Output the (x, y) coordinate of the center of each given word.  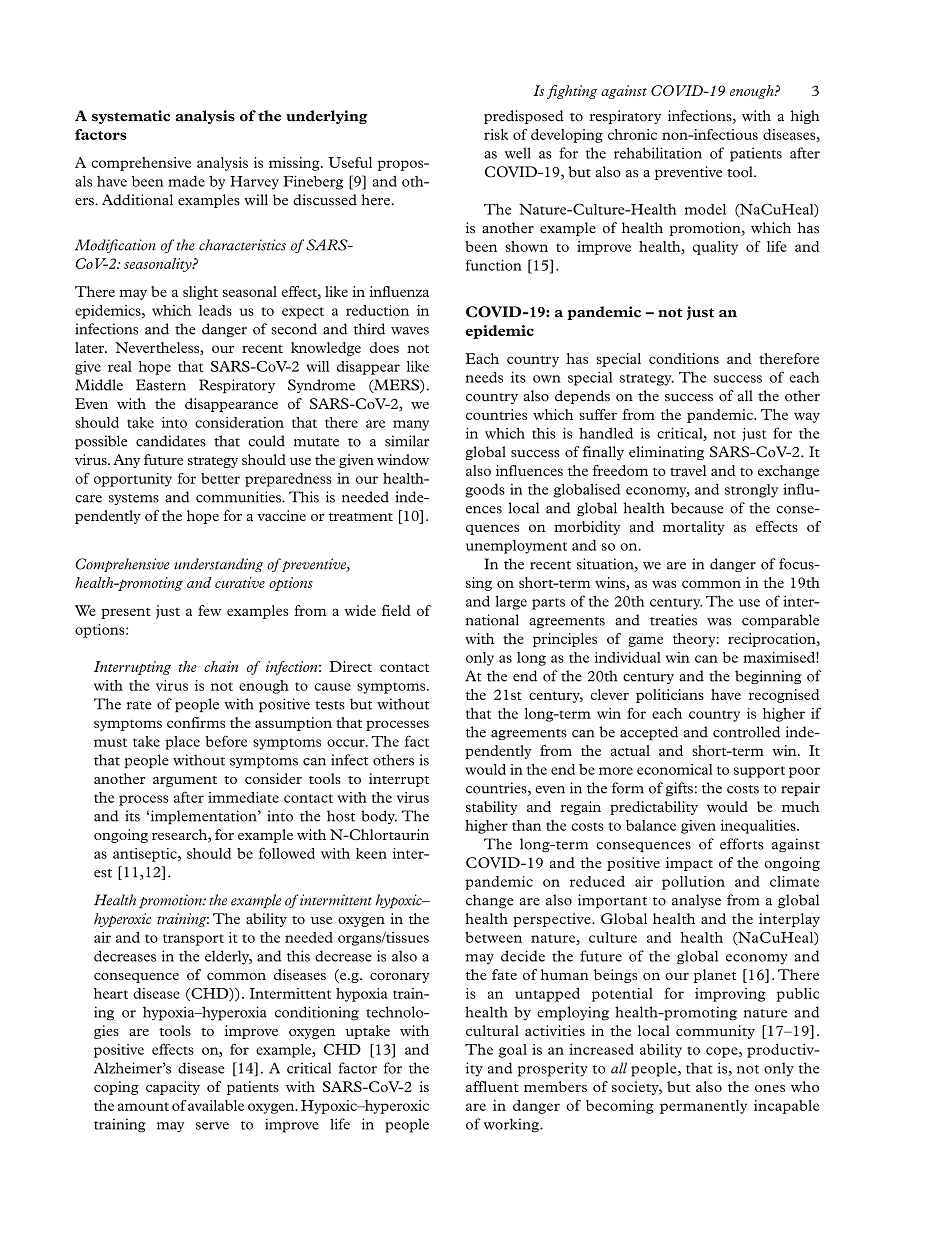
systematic (131, 117)
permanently (703, 1107)
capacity (173, 1088)
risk (496, 134)
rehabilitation (658, 153)
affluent (492, 1086)
